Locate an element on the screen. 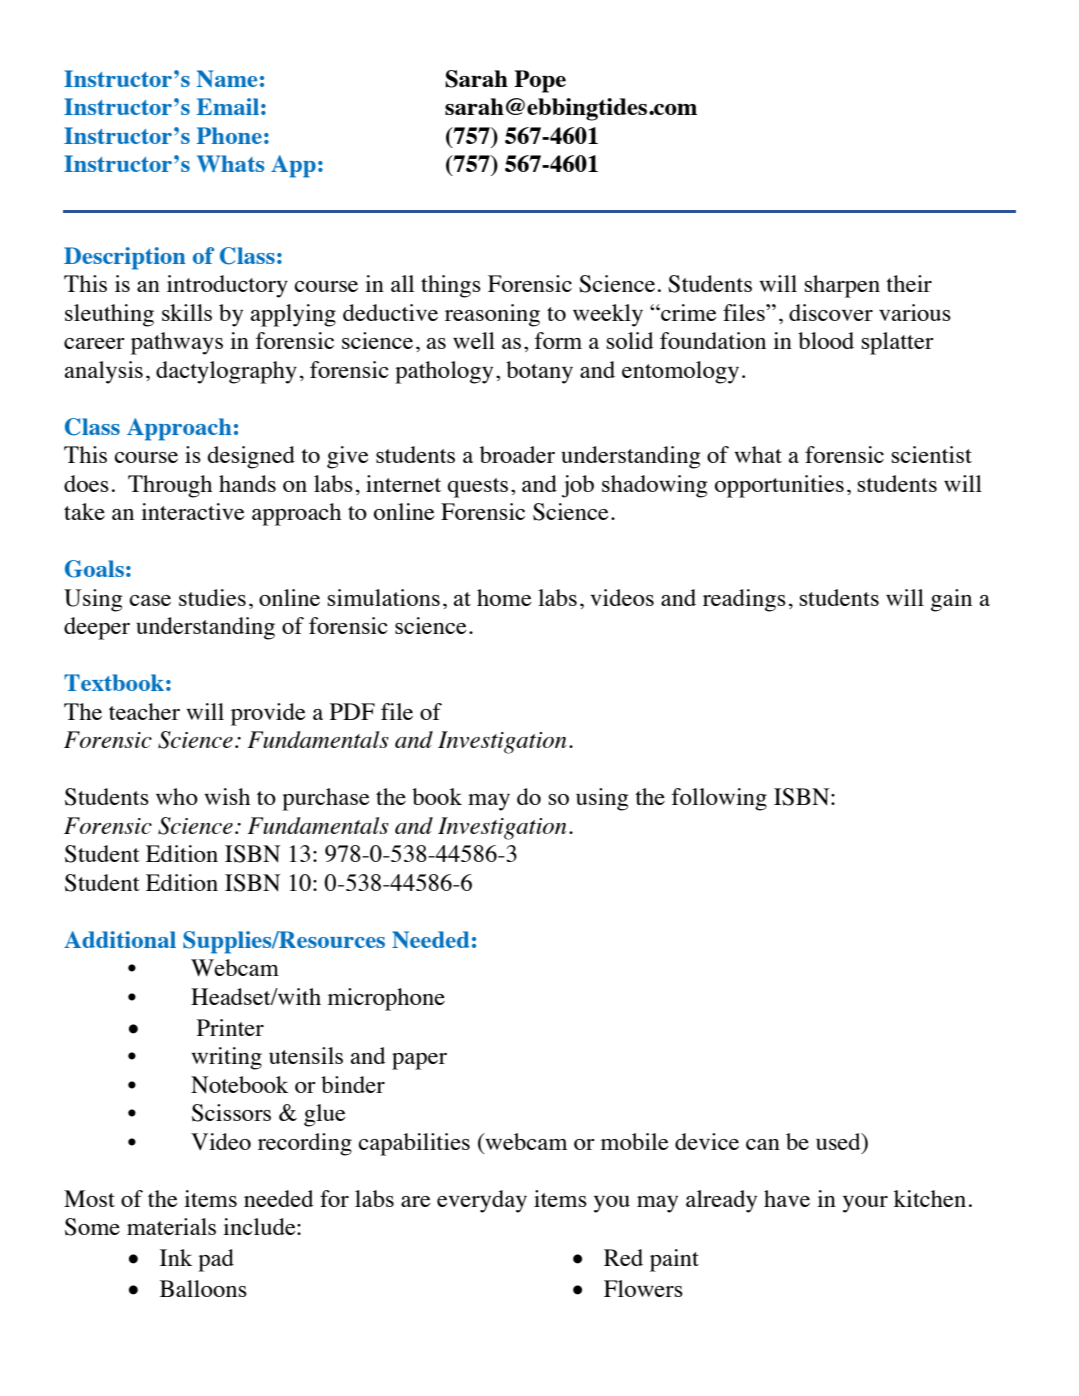 The image size is (1079, 1396). readings is located at coordinates (744, 600).
